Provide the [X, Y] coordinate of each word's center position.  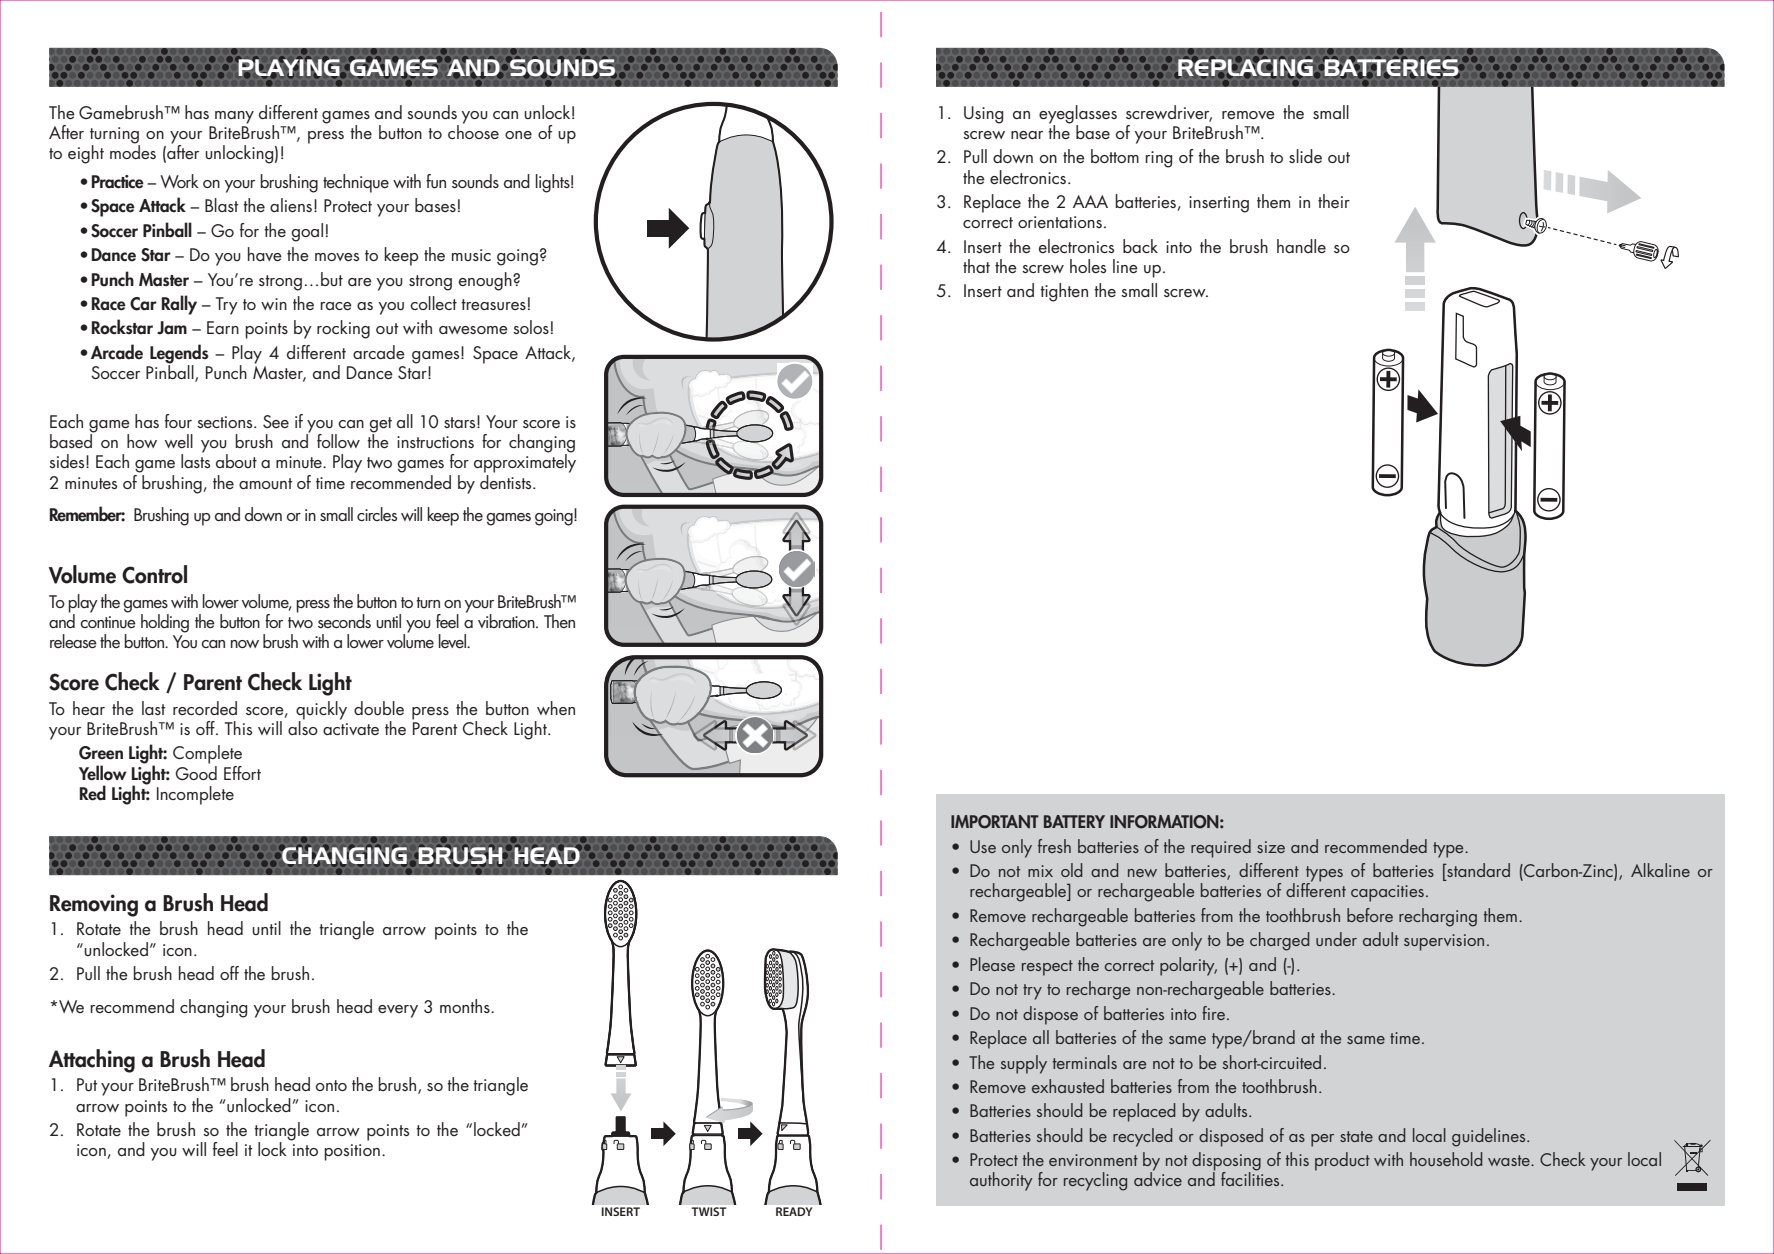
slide [1305, 156]
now [245, 644]
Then [559, 621]
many [234, 117]
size [1271, 847]
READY [794, 1211]
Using [983, 115]
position [352, 1152]
